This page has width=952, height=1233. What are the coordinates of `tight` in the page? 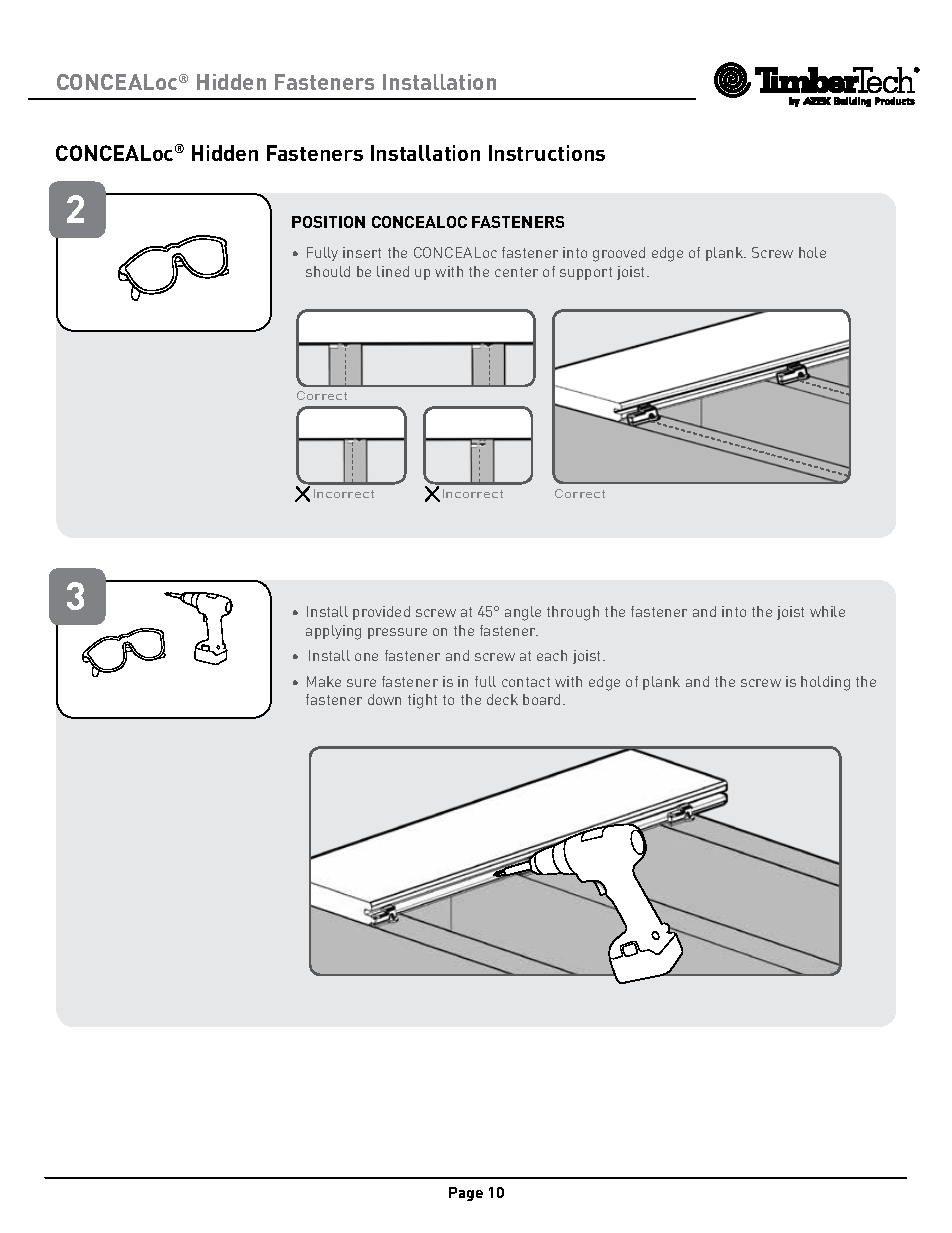 It's located at (422, 701).
